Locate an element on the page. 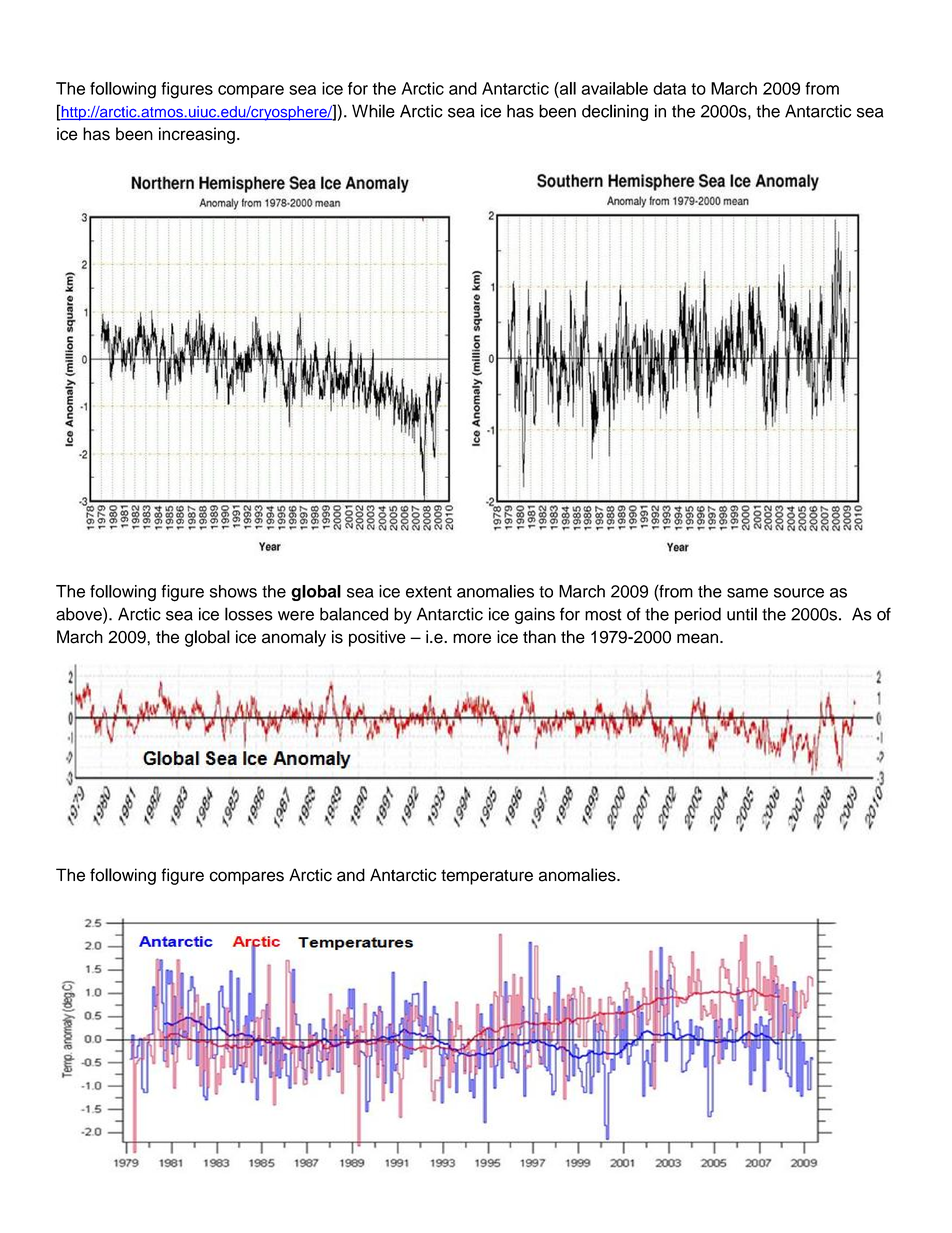  declining is located at coordinates (615, 112).
